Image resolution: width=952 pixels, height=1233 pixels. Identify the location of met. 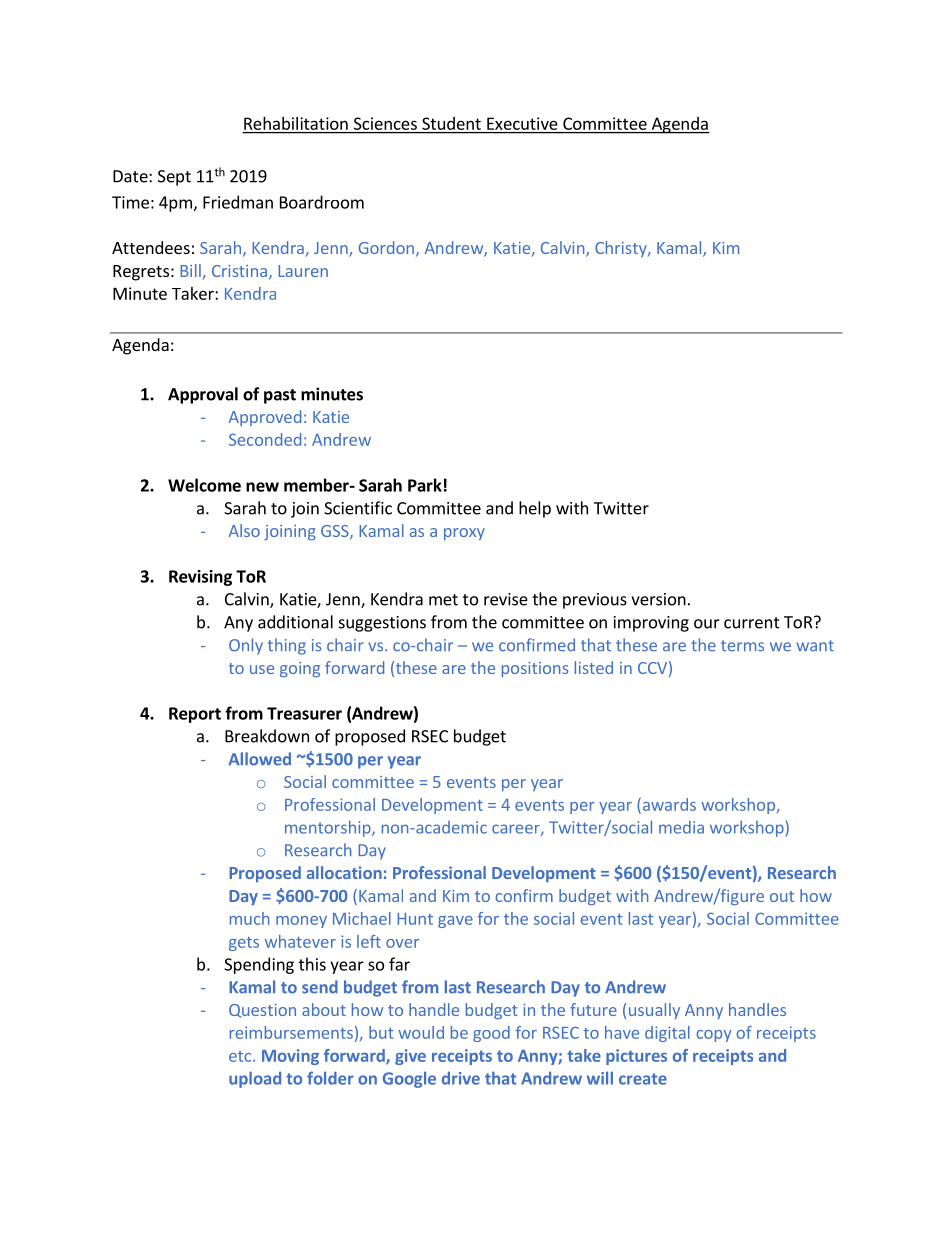
(443, 600).
